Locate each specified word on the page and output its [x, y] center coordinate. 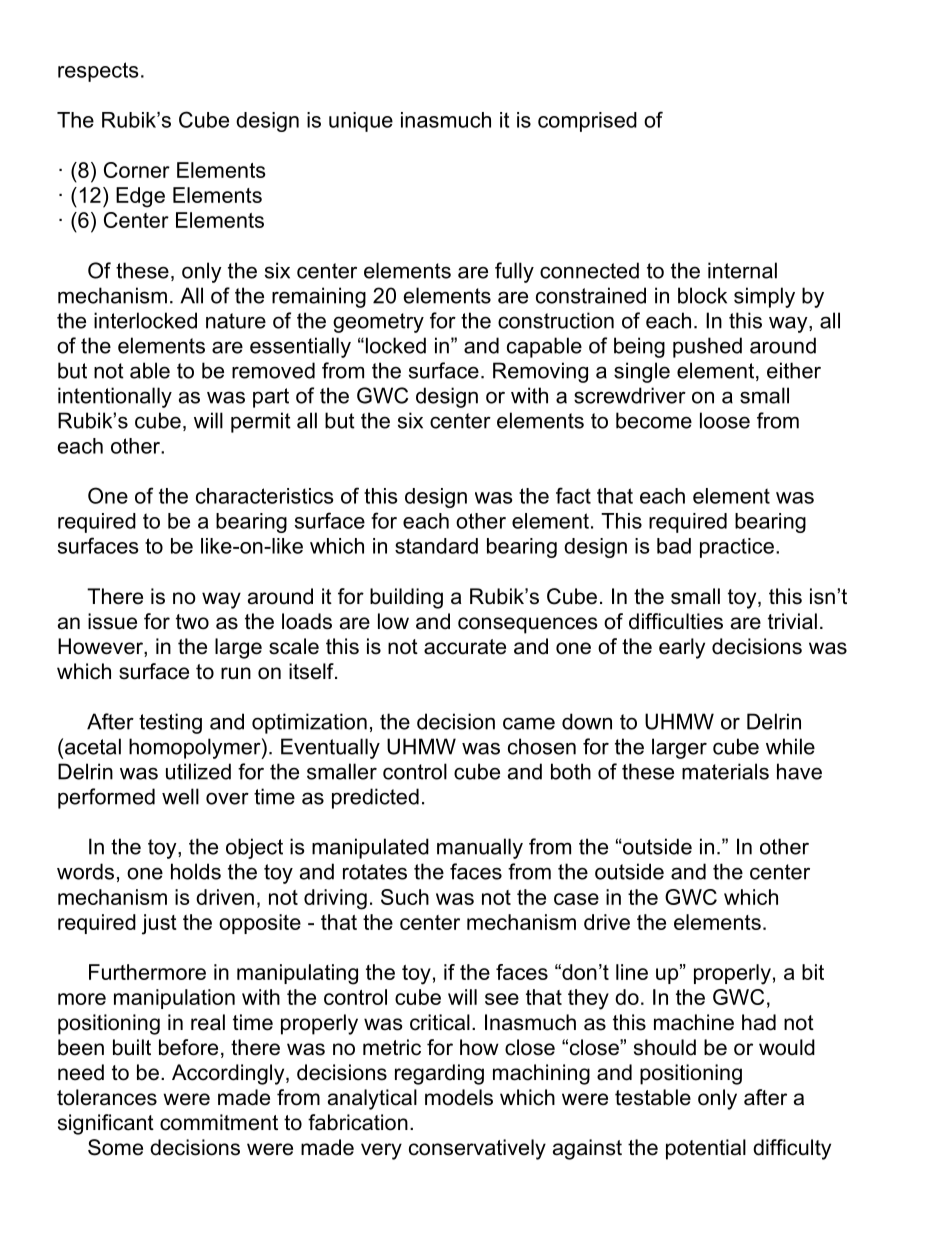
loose [725, 420]
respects [98, 72]
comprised [587, 122]
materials [725, 771]
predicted [375, 798]
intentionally [115, 397]
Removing [540, 372]
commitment [219, 1122]
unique [361, 122]
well [180, 796]
